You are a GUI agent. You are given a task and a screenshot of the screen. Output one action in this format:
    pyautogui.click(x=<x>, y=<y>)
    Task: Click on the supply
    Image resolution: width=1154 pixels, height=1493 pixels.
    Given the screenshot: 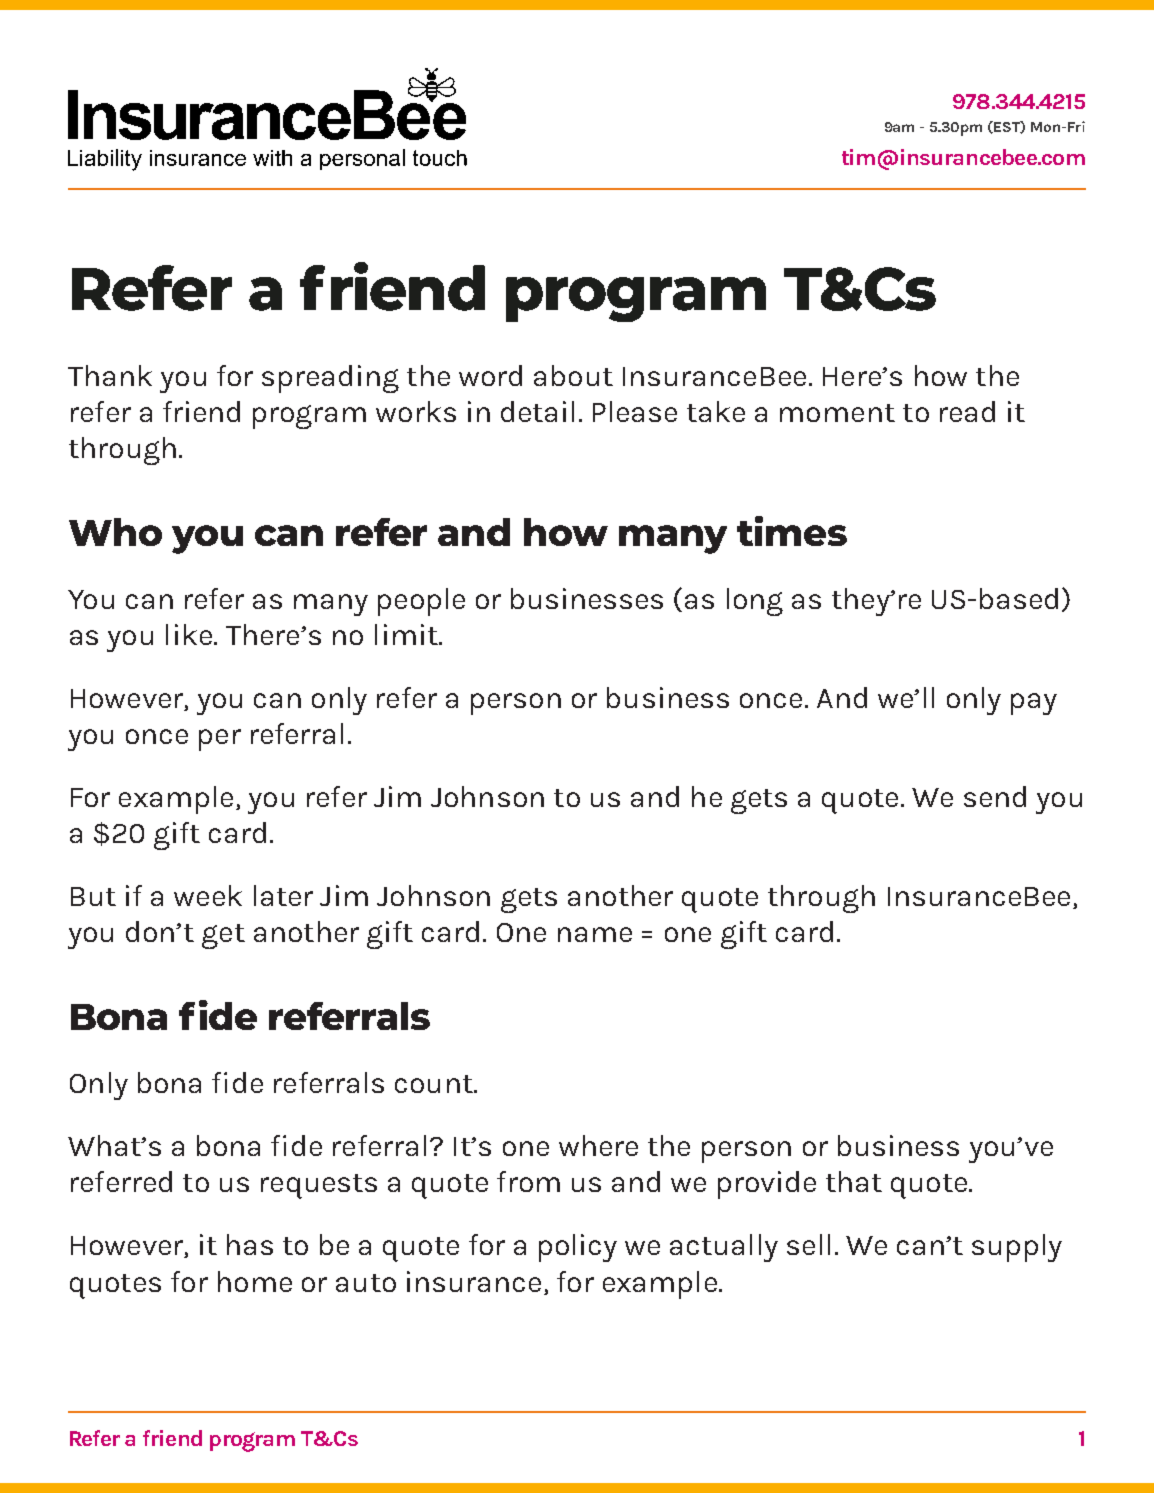 What is the action you would take?
    pyautogui.click(x=1017, y=1248)
